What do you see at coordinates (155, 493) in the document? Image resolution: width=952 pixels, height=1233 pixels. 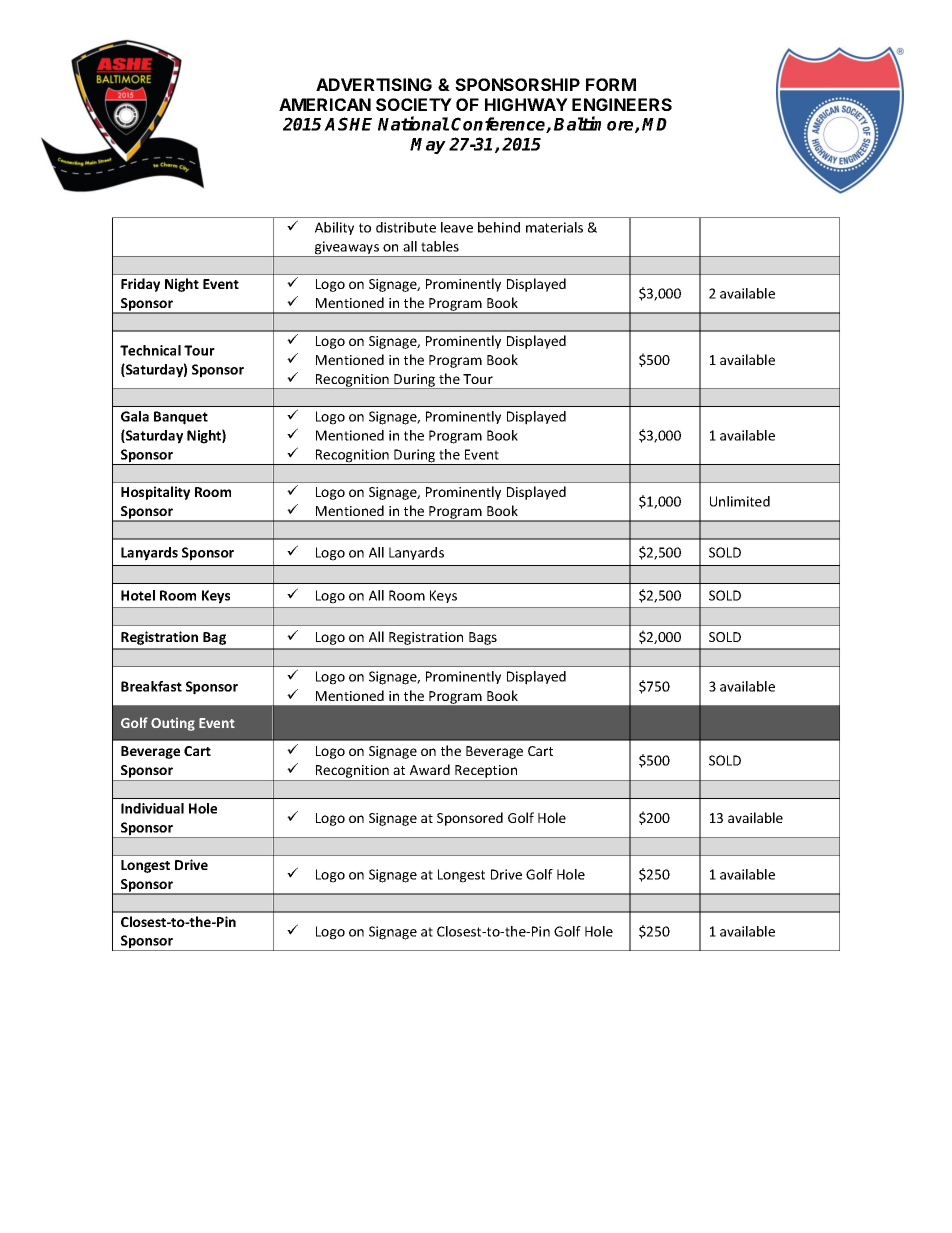 I see `Hospitality` at bounding box center [155, 493].
